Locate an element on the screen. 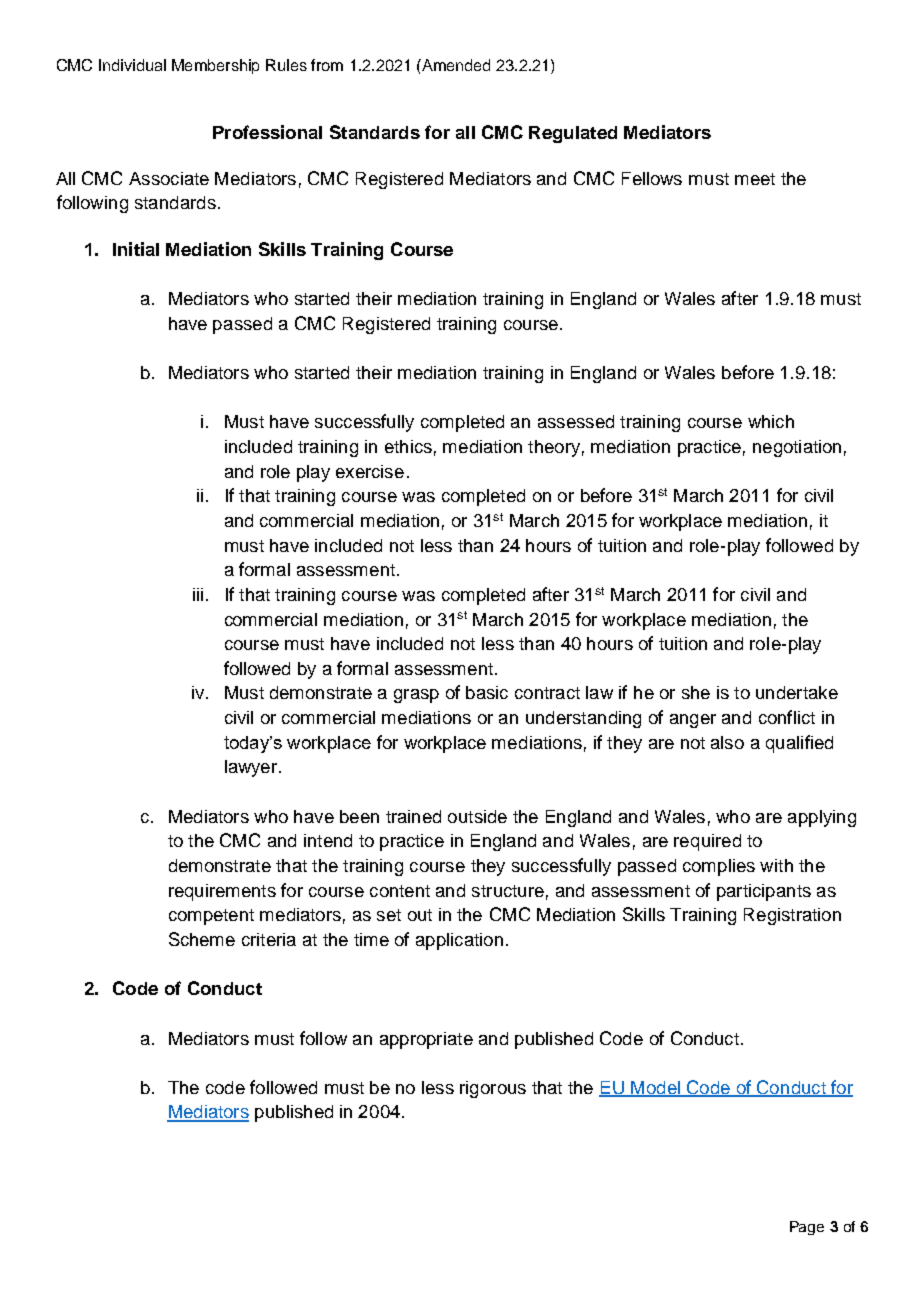  outside is located at coordinates (477, 816).
